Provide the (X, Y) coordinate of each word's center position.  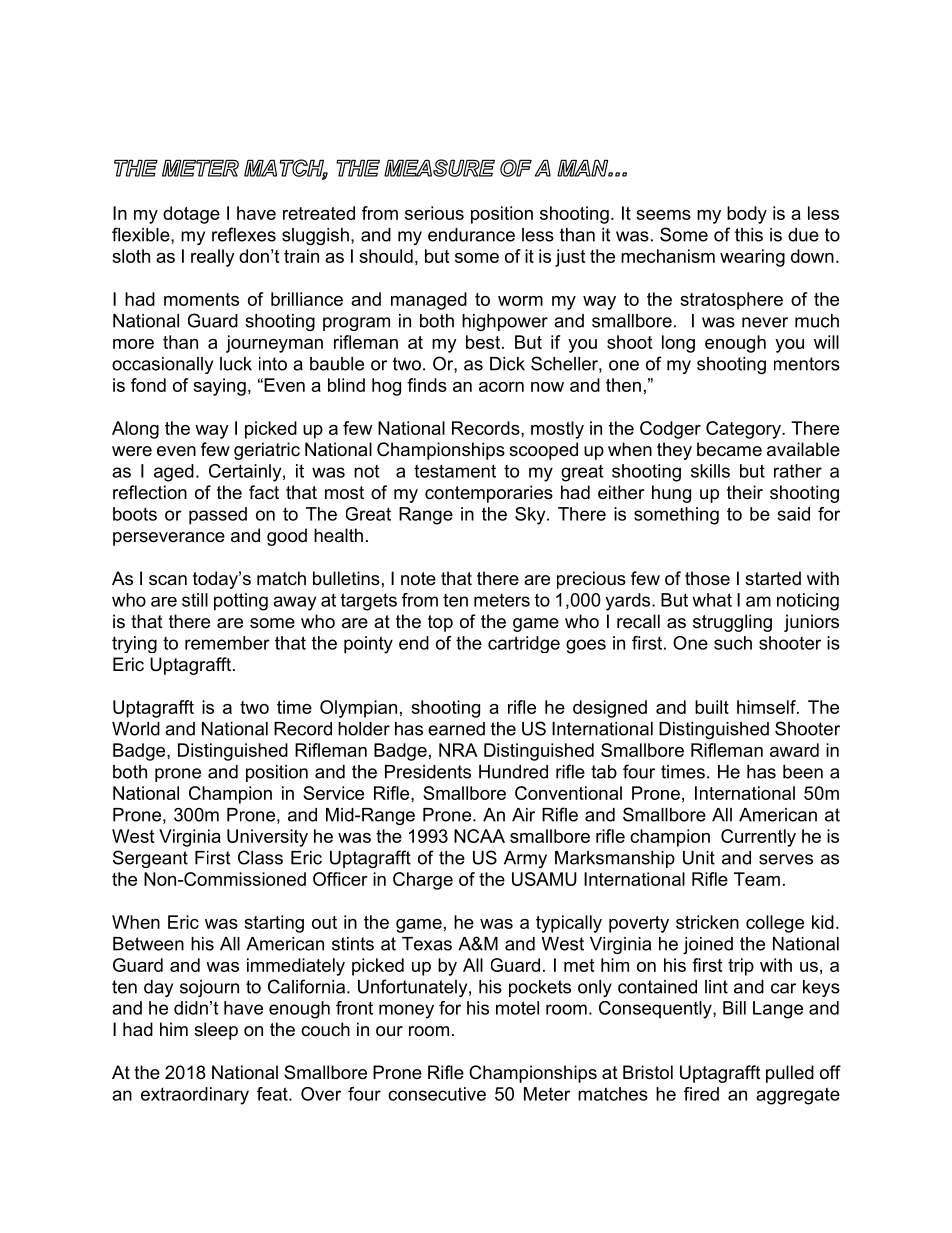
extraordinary (195, 1096)
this (749, 235)
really (213, 258)
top (440, 623)
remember (227, 643)
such (733, 643)
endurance (471, 235)
